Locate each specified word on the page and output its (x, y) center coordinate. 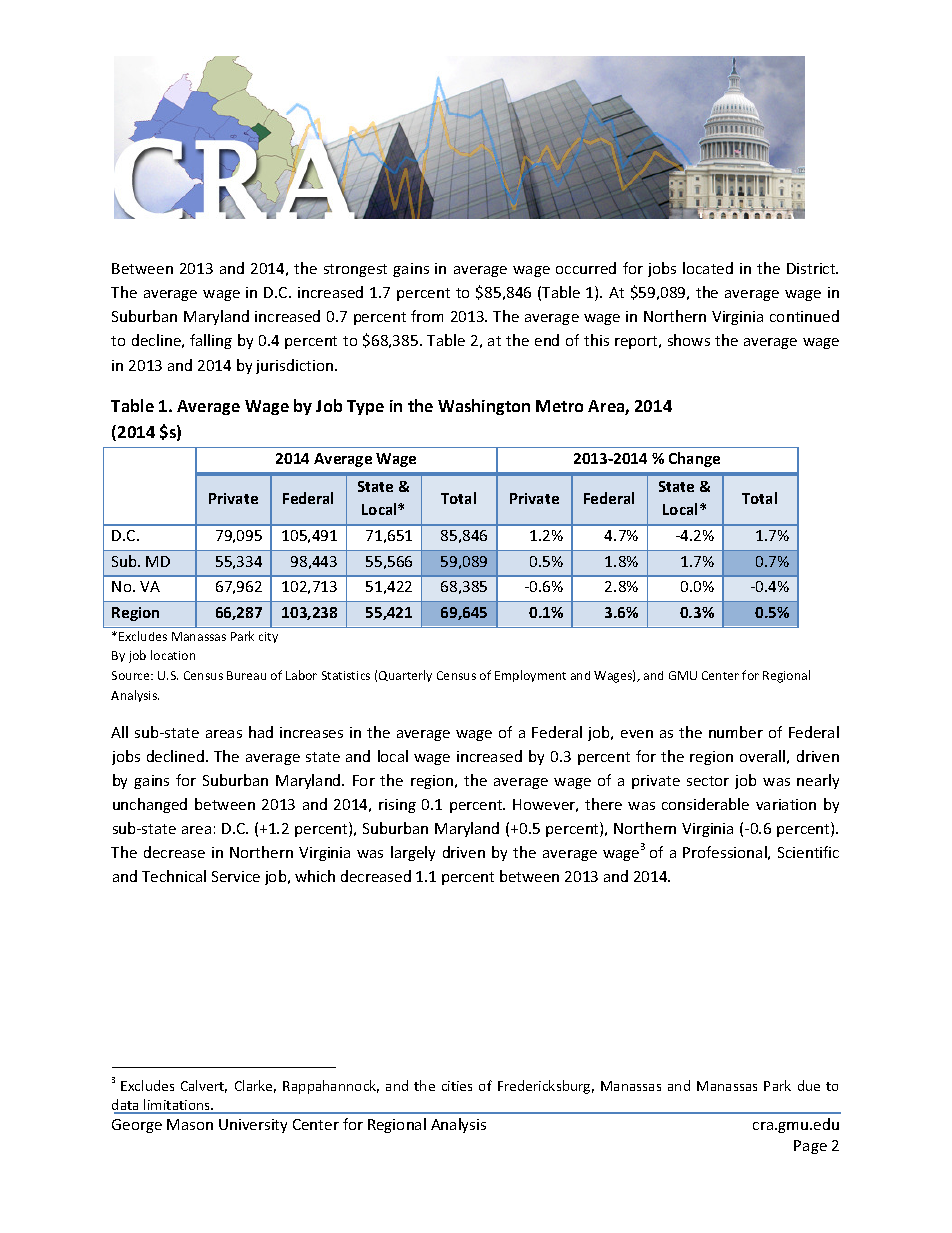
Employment (530, 676)
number (736, 732)
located (708, 268)
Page (810, 1147)
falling (211, 341)
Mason (190, 1124)
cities (457, 1086)
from (427, 316)
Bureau (246, 675)
